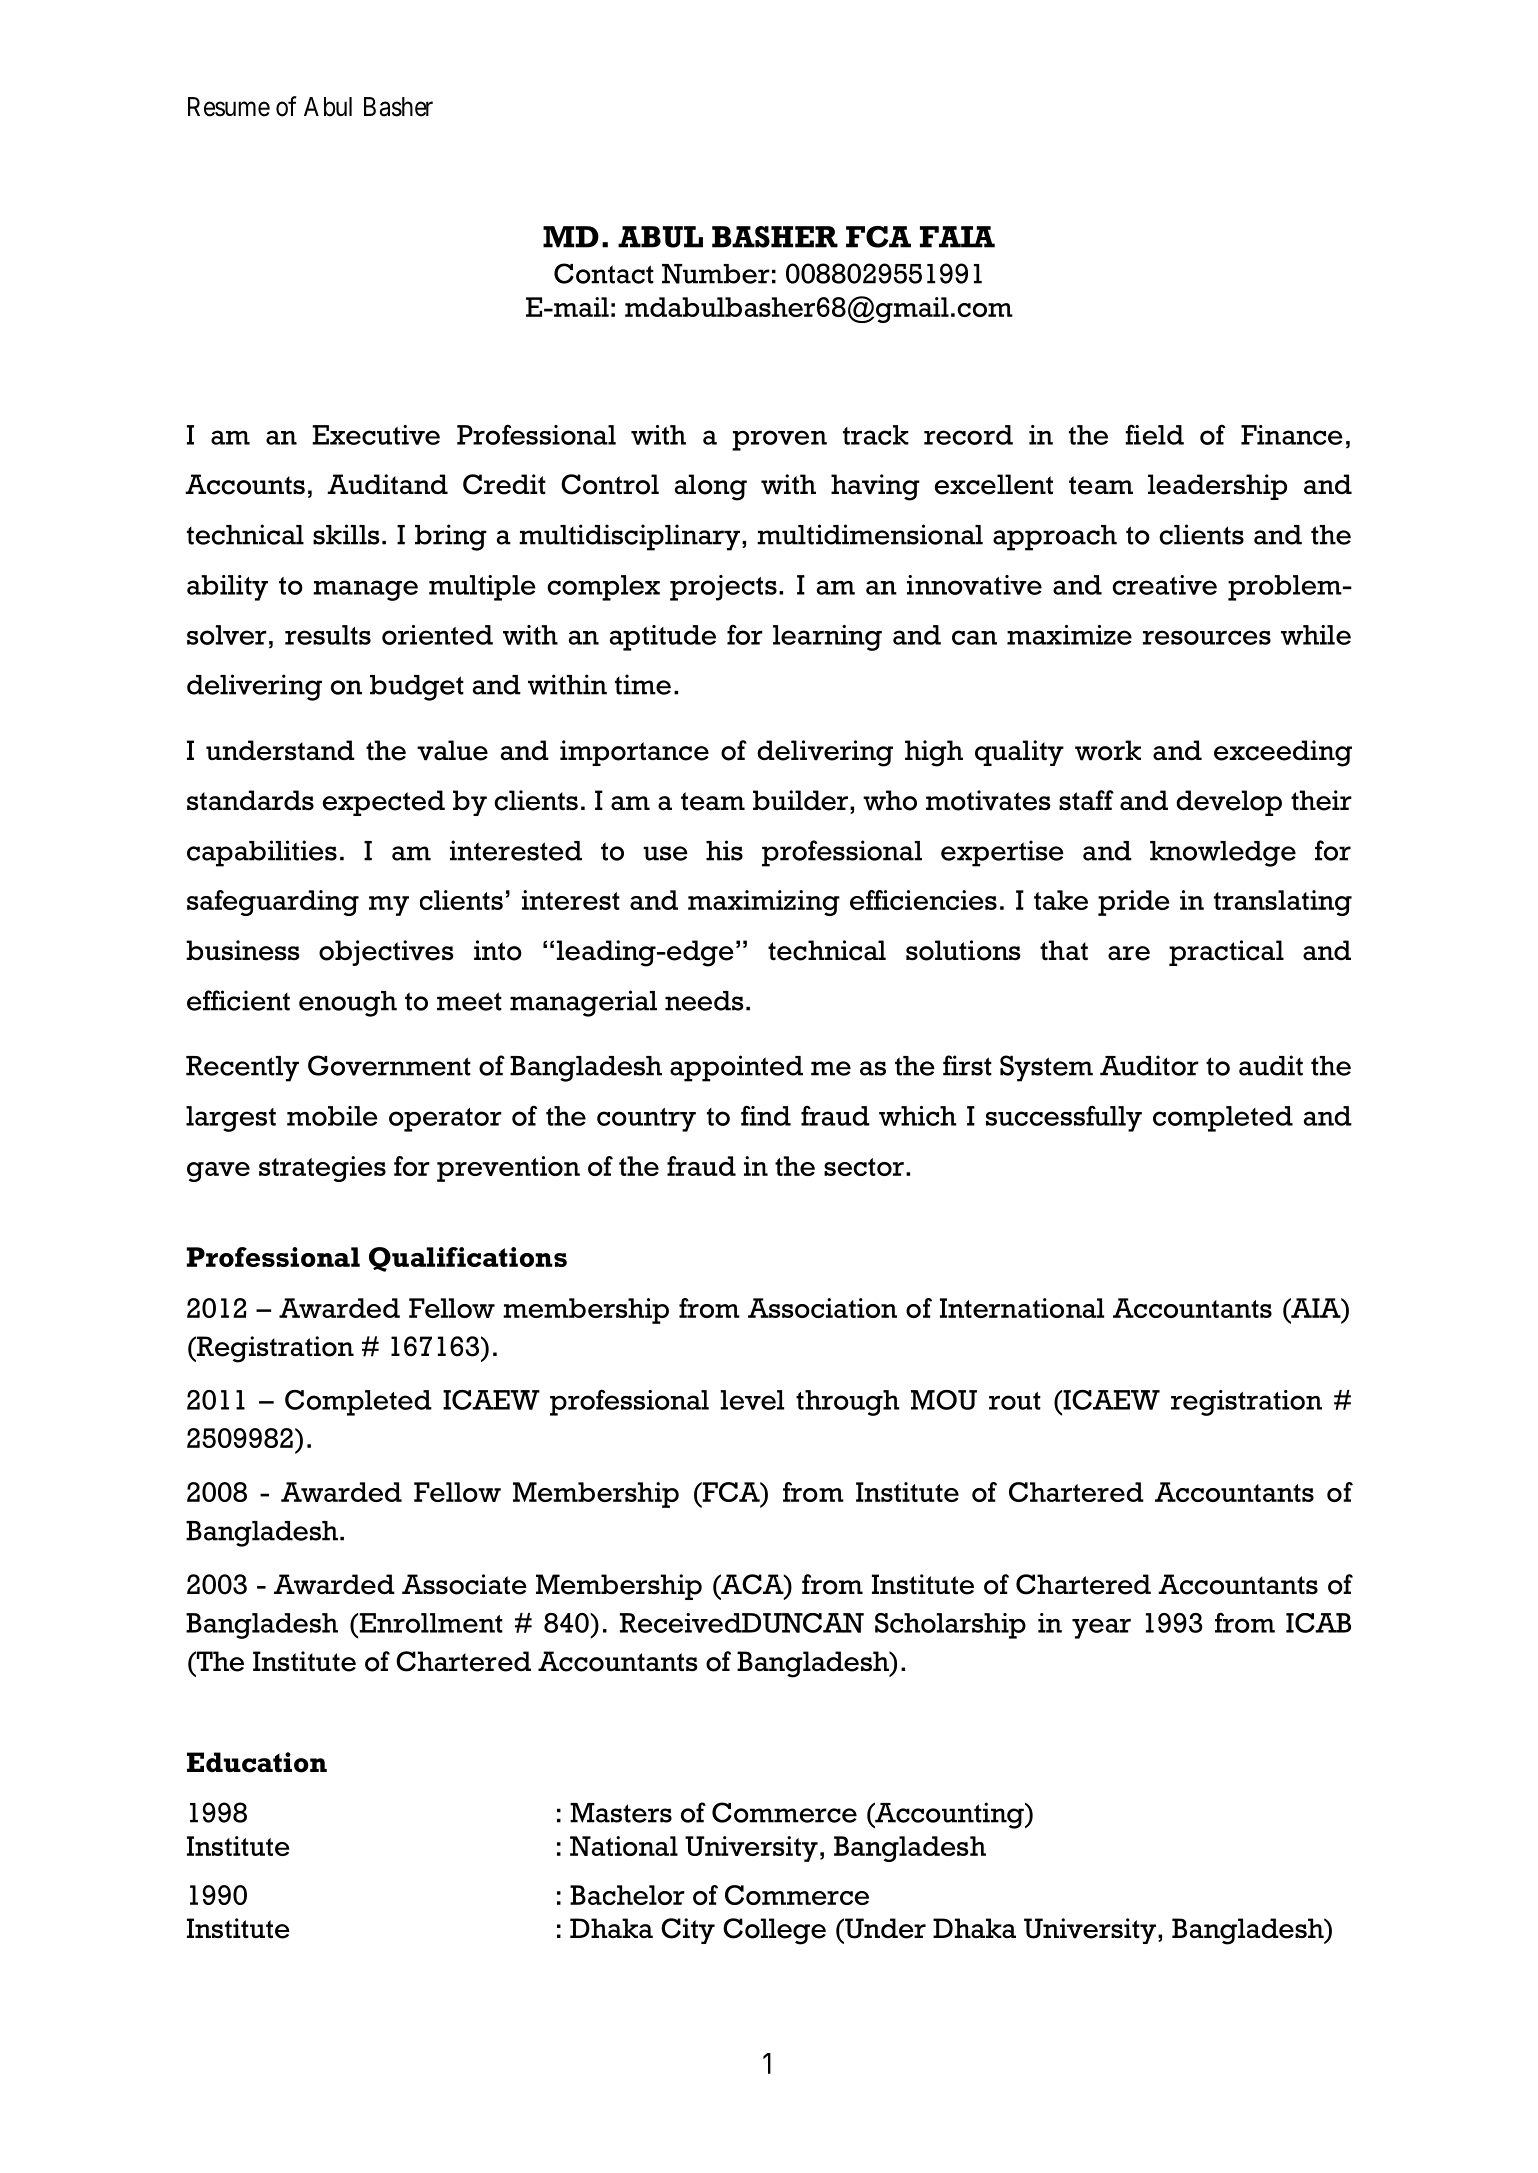 The width and height of the page is (1538, 2173). Describe the element at coordinates (724, 850) in the page. I see `his` at that location.
